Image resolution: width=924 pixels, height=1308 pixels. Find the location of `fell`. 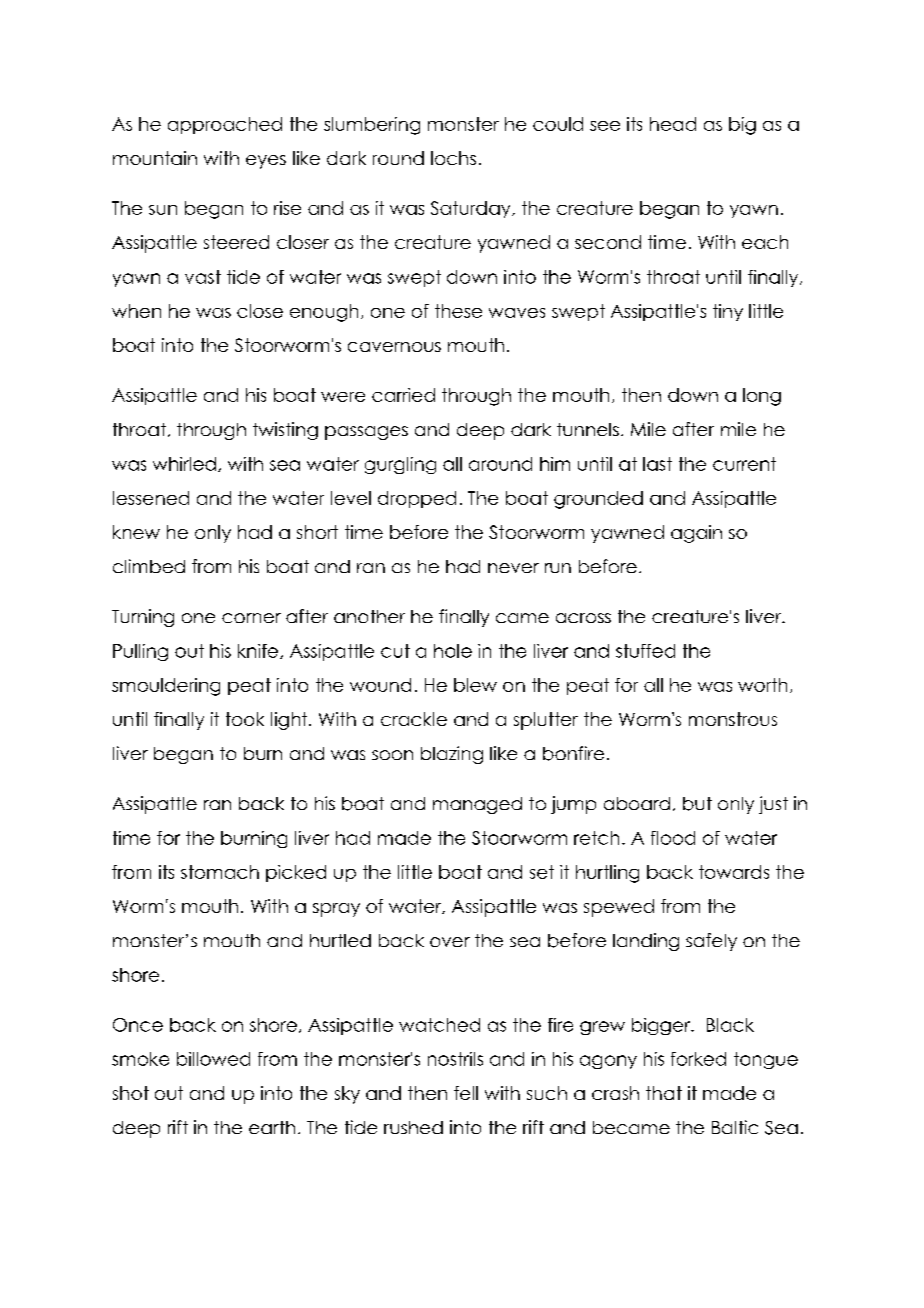

fell is located at coordinates (466, 1093).
